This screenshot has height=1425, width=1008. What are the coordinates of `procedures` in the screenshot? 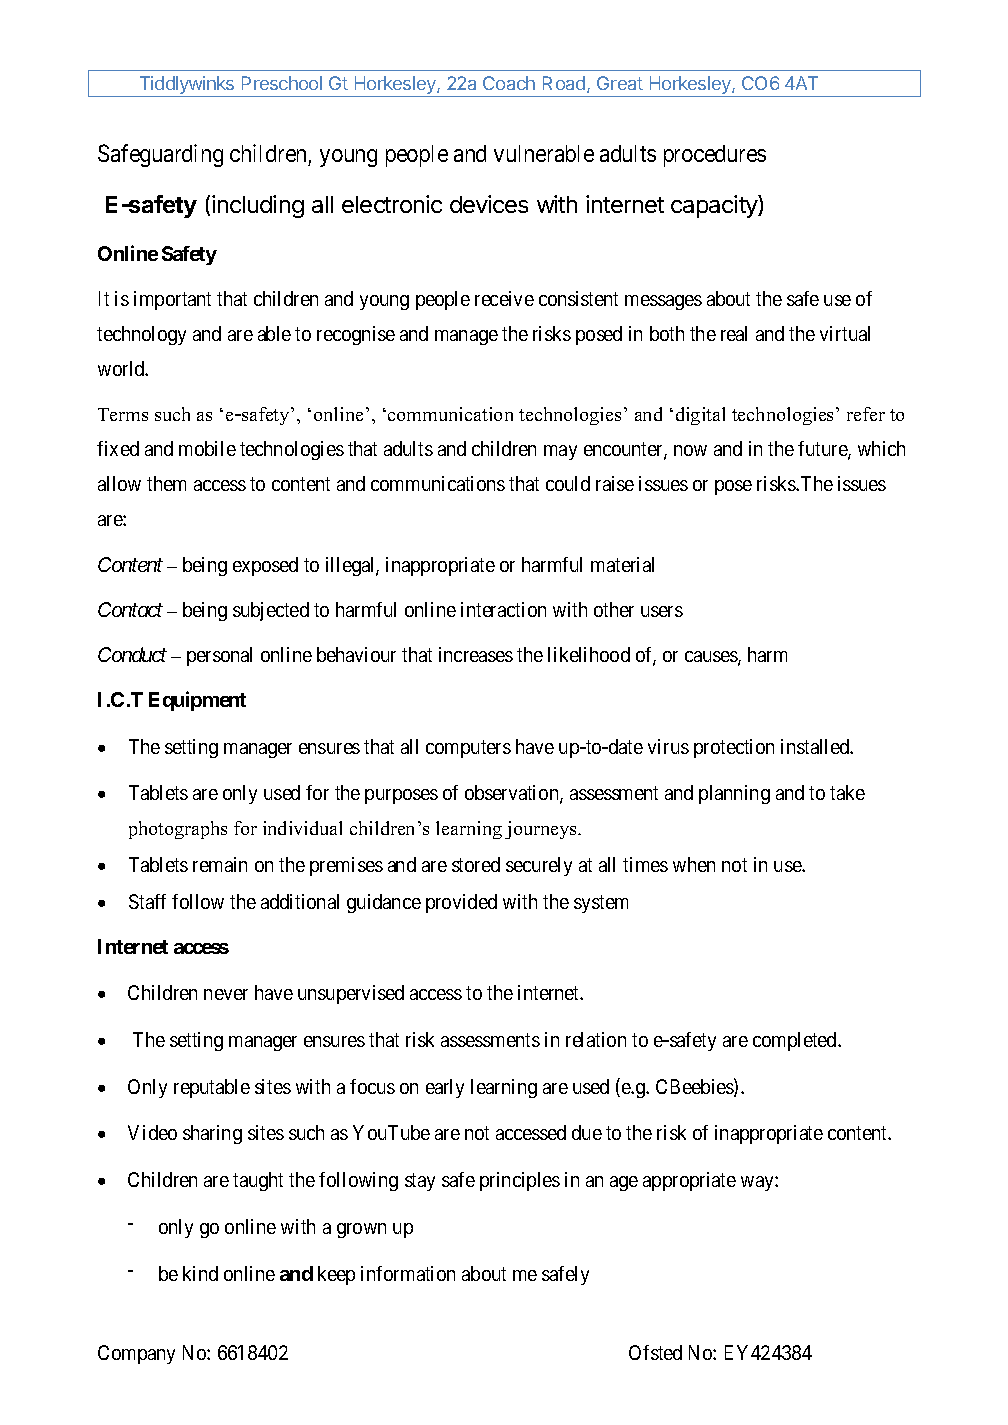 It's located at (715, 156).
